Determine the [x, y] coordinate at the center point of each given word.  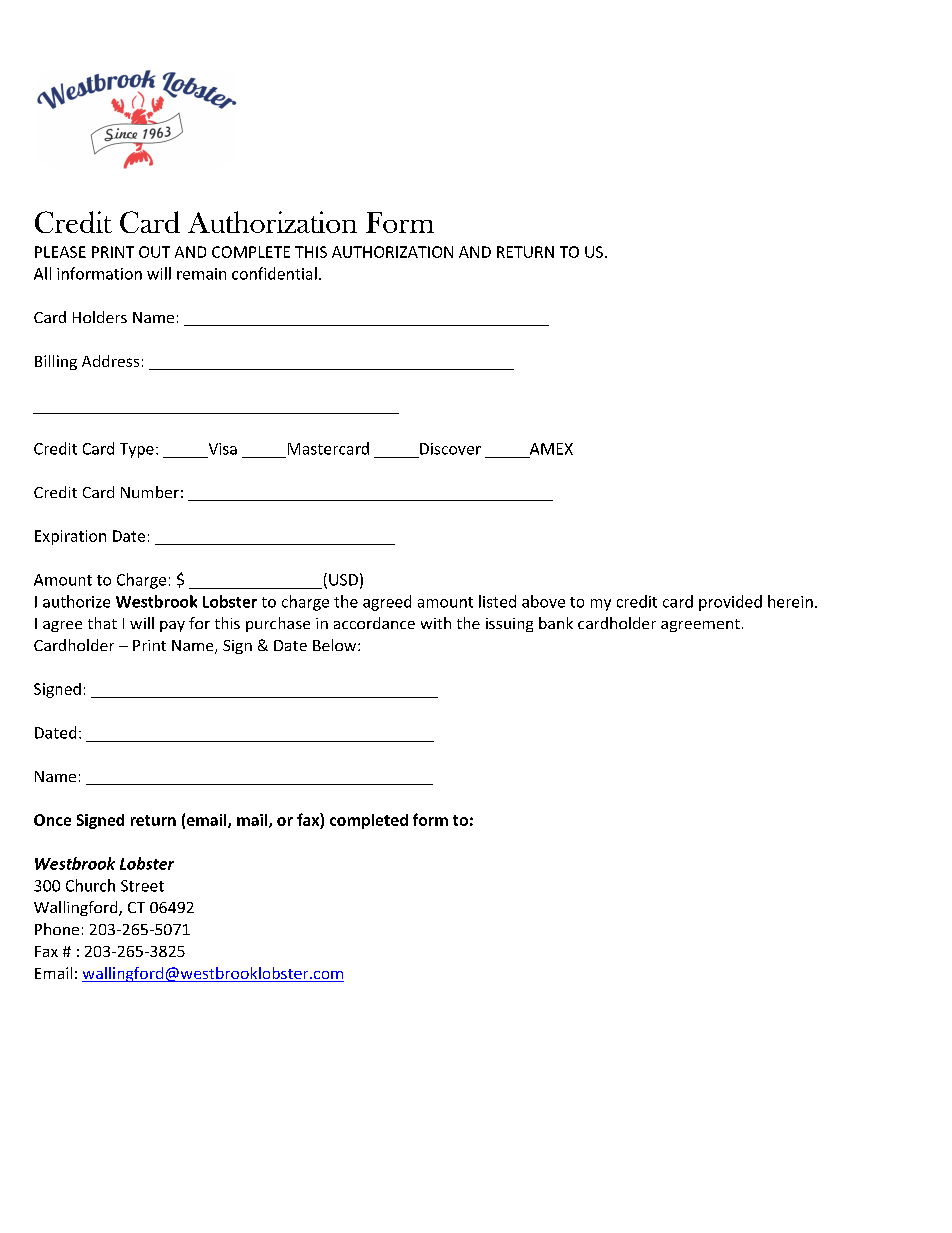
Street [142, 886]
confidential [274, 273]
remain [201, 274]
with [436, 623]
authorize [76, 601]
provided [730, 603]
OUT [154, 252]
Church [90, 885]
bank [556, 623]
